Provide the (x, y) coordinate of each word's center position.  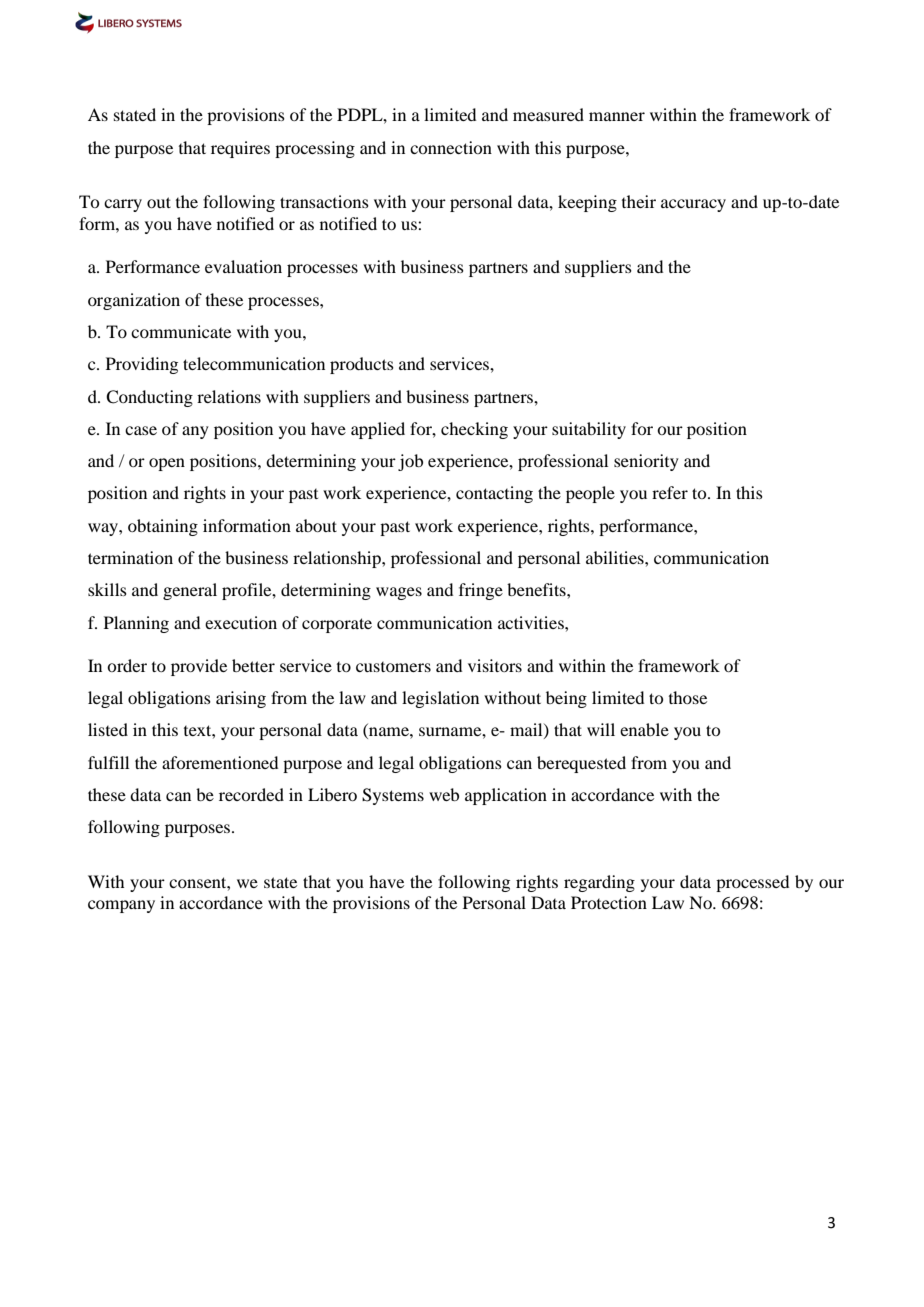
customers (393, 667)
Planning (136, 624)
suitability (589, 430)
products (362, 365)
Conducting (149, 398)
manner (617, 116)
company (121, 906)
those (688, 697)
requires (240, 149)
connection (451, 147)
